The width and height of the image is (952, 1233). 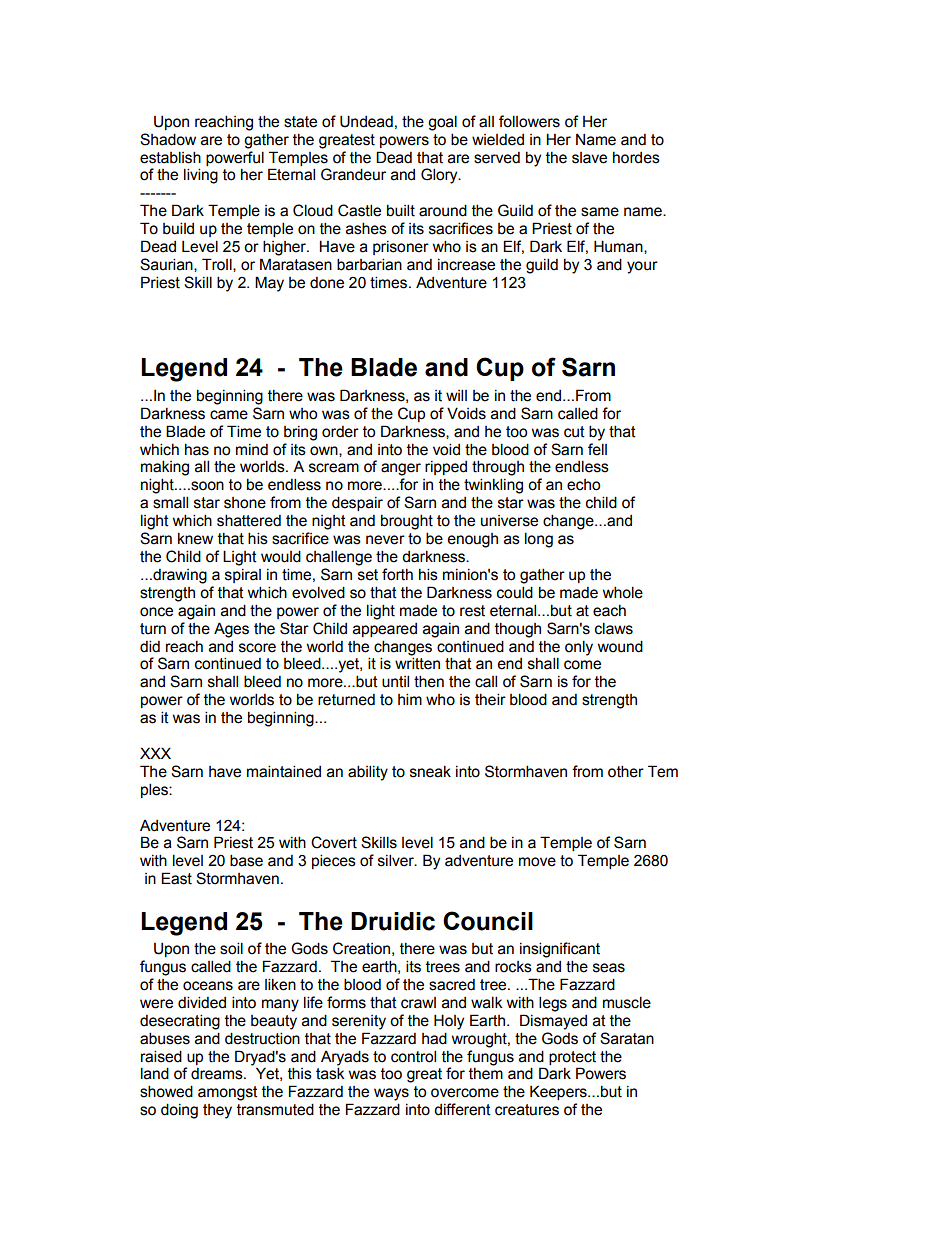 What do you see at coordinates (391, 1094) in the image?
I see `ways` at bounding box center [391, 1094].
